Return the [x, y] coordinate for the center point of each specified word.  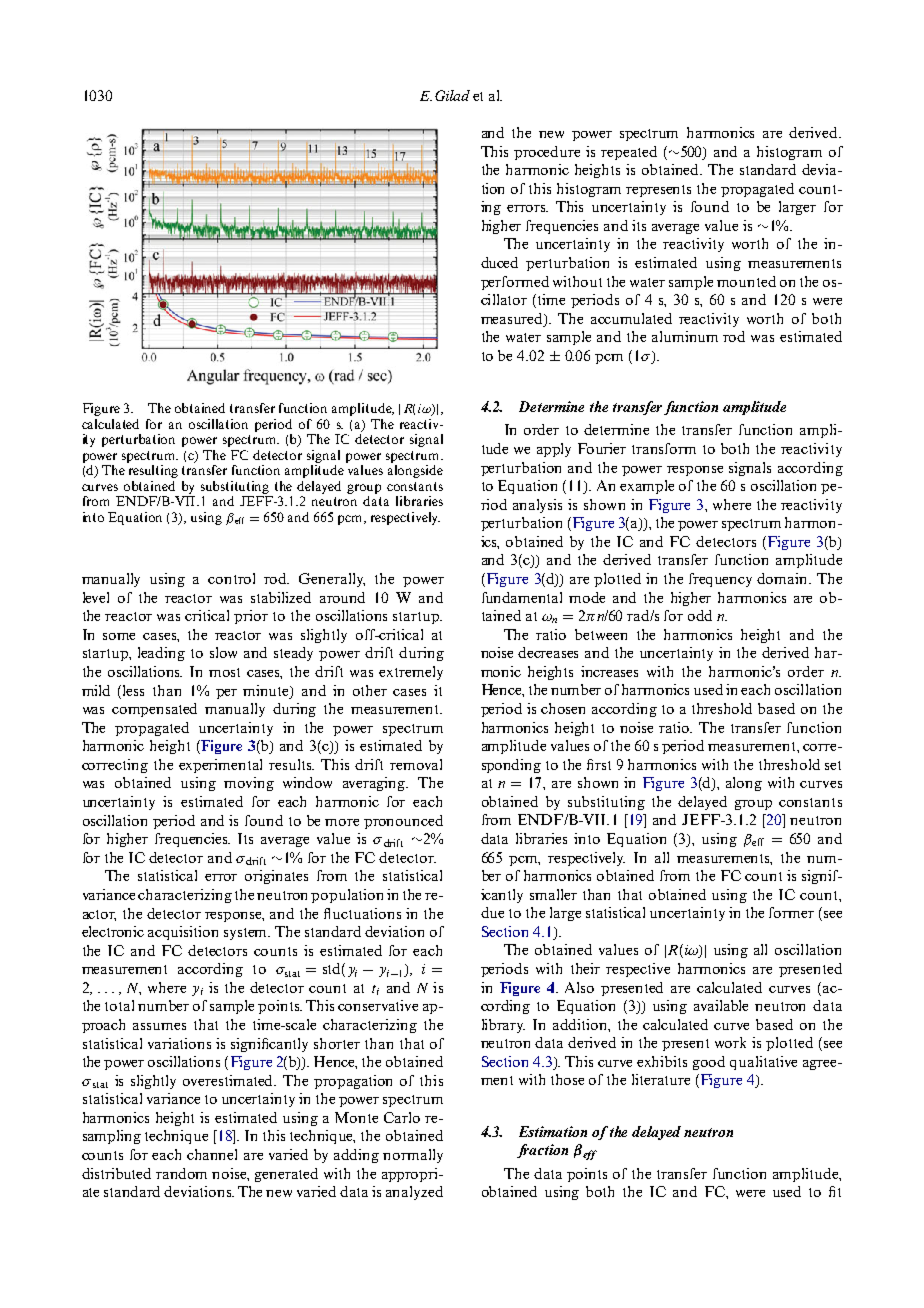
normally [413, 1156]
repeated [629, 153]
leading [161, 654]
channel [212, 1154]
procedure [547, 153]
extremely [411, 673]
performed [515, 283]
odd [700, 615]
